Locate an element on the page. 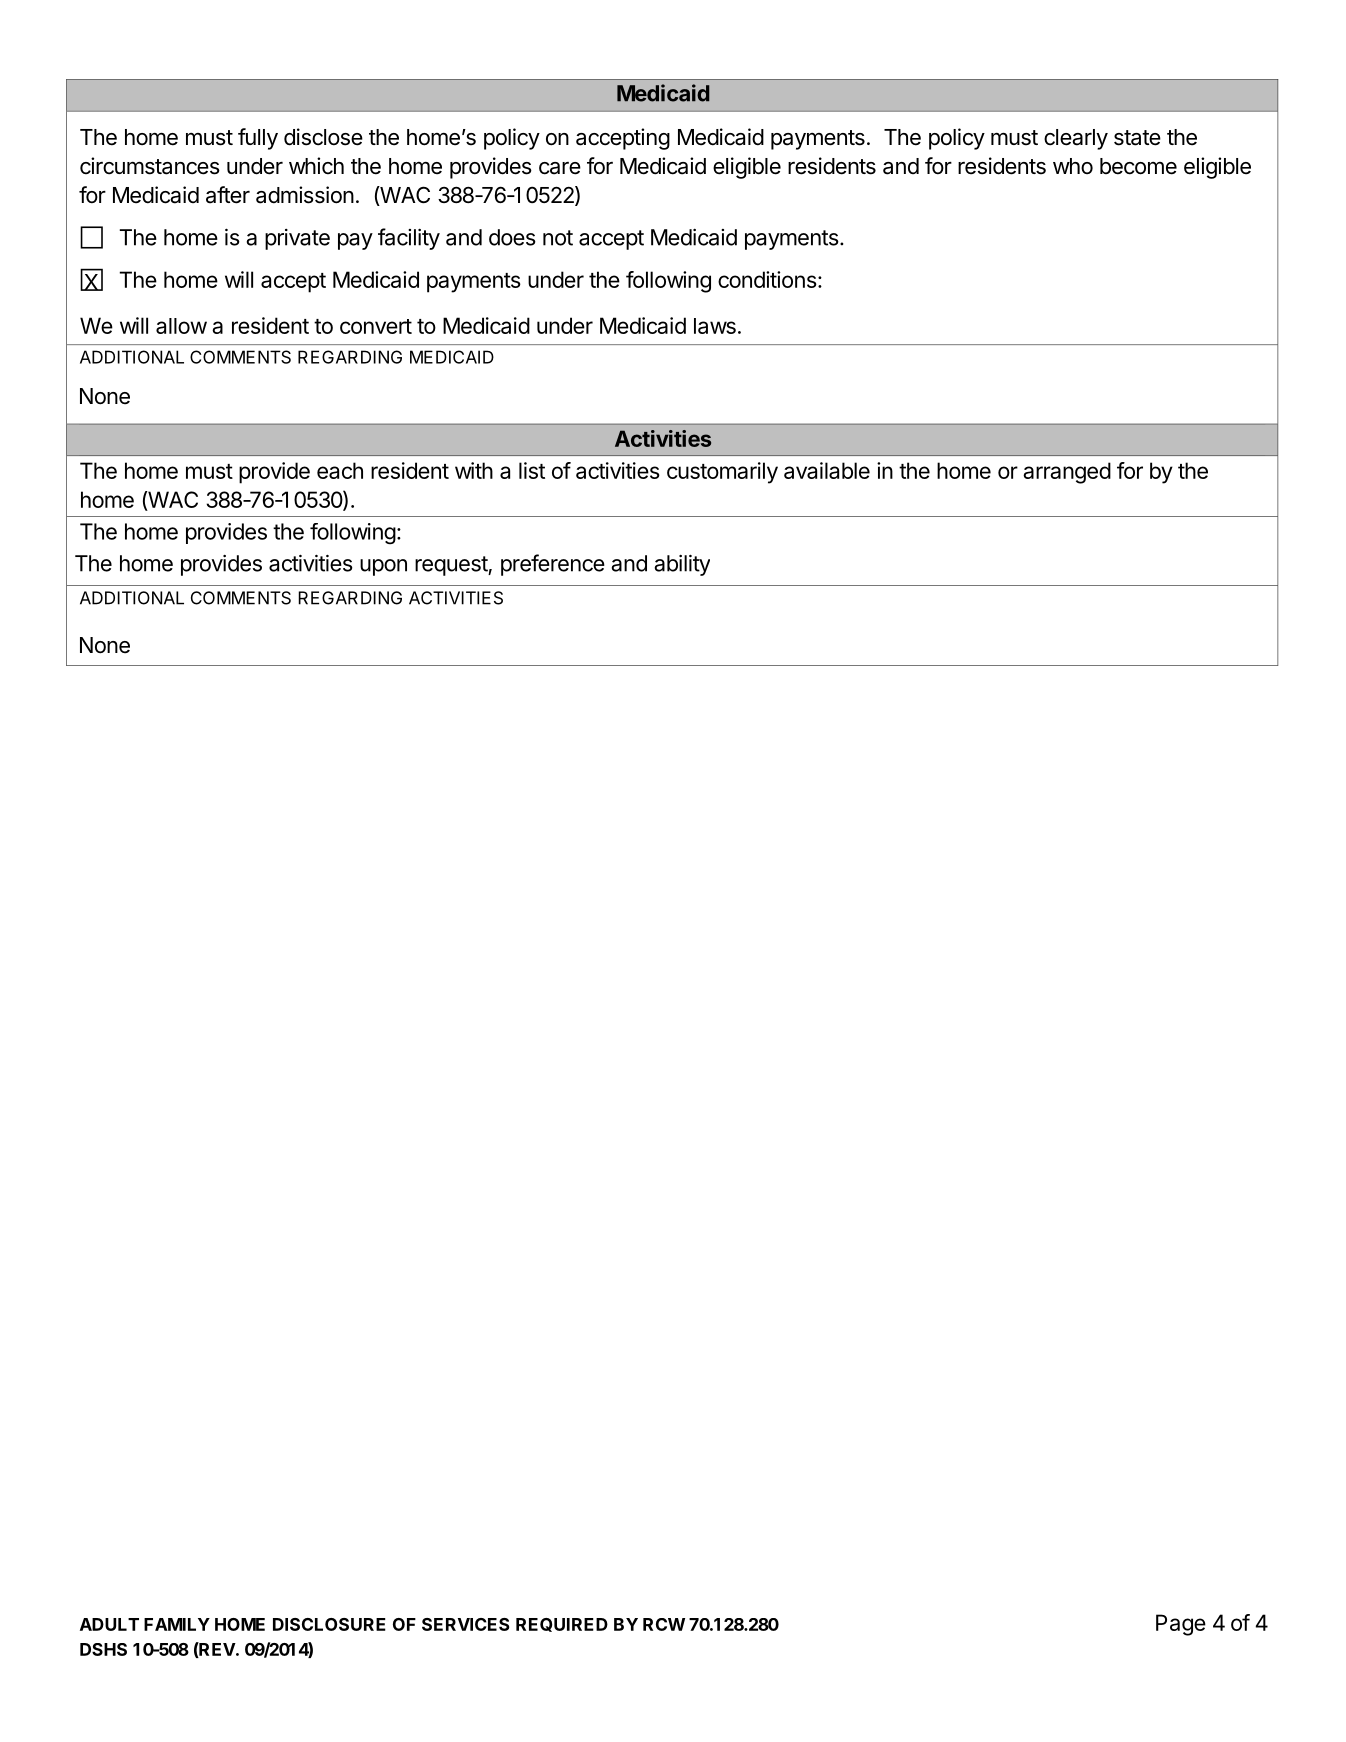  each is located at coordinates (340, 470).
